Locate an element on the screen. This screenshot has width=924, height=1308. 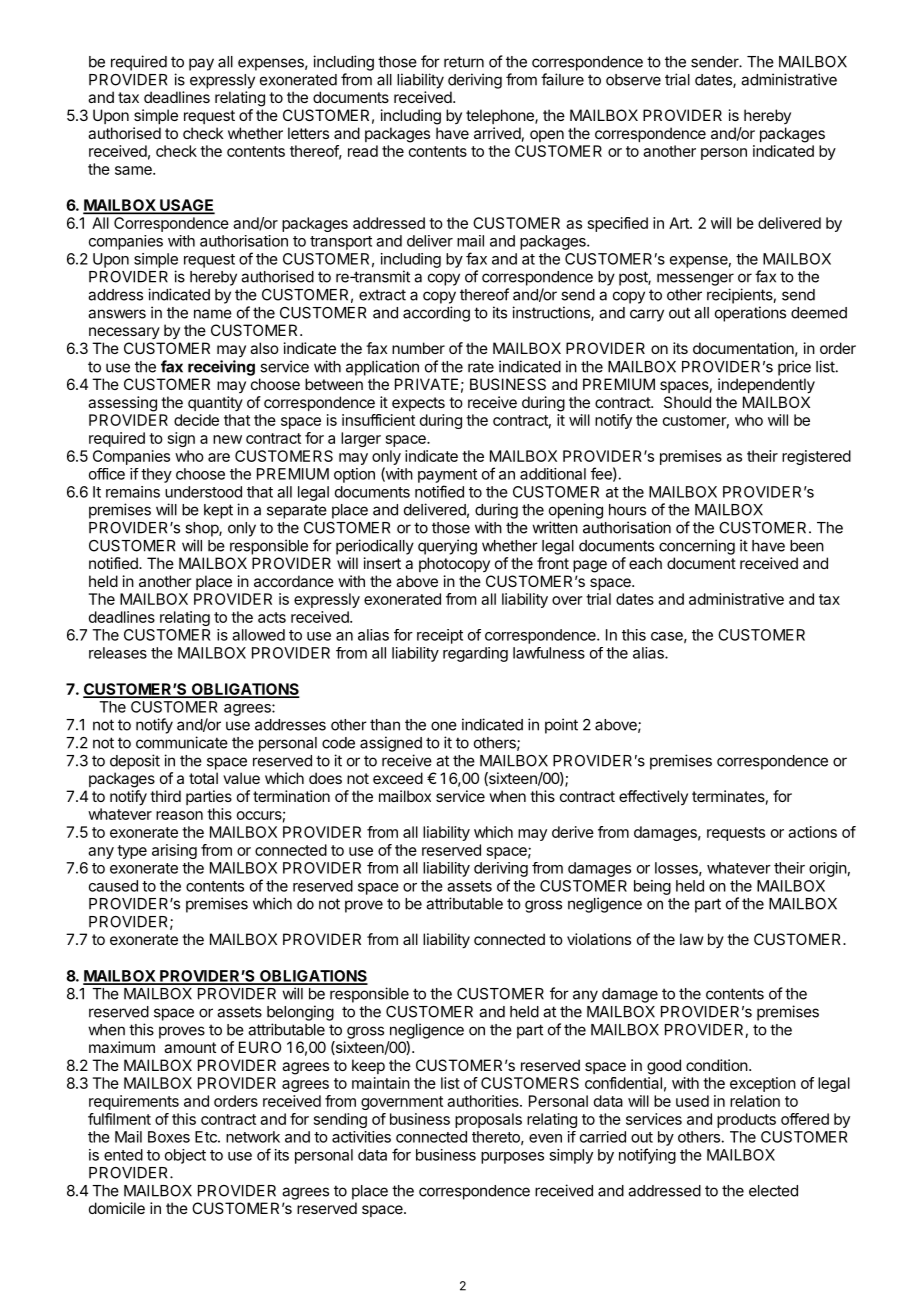
telephone is located at coordinates (501, 116).
